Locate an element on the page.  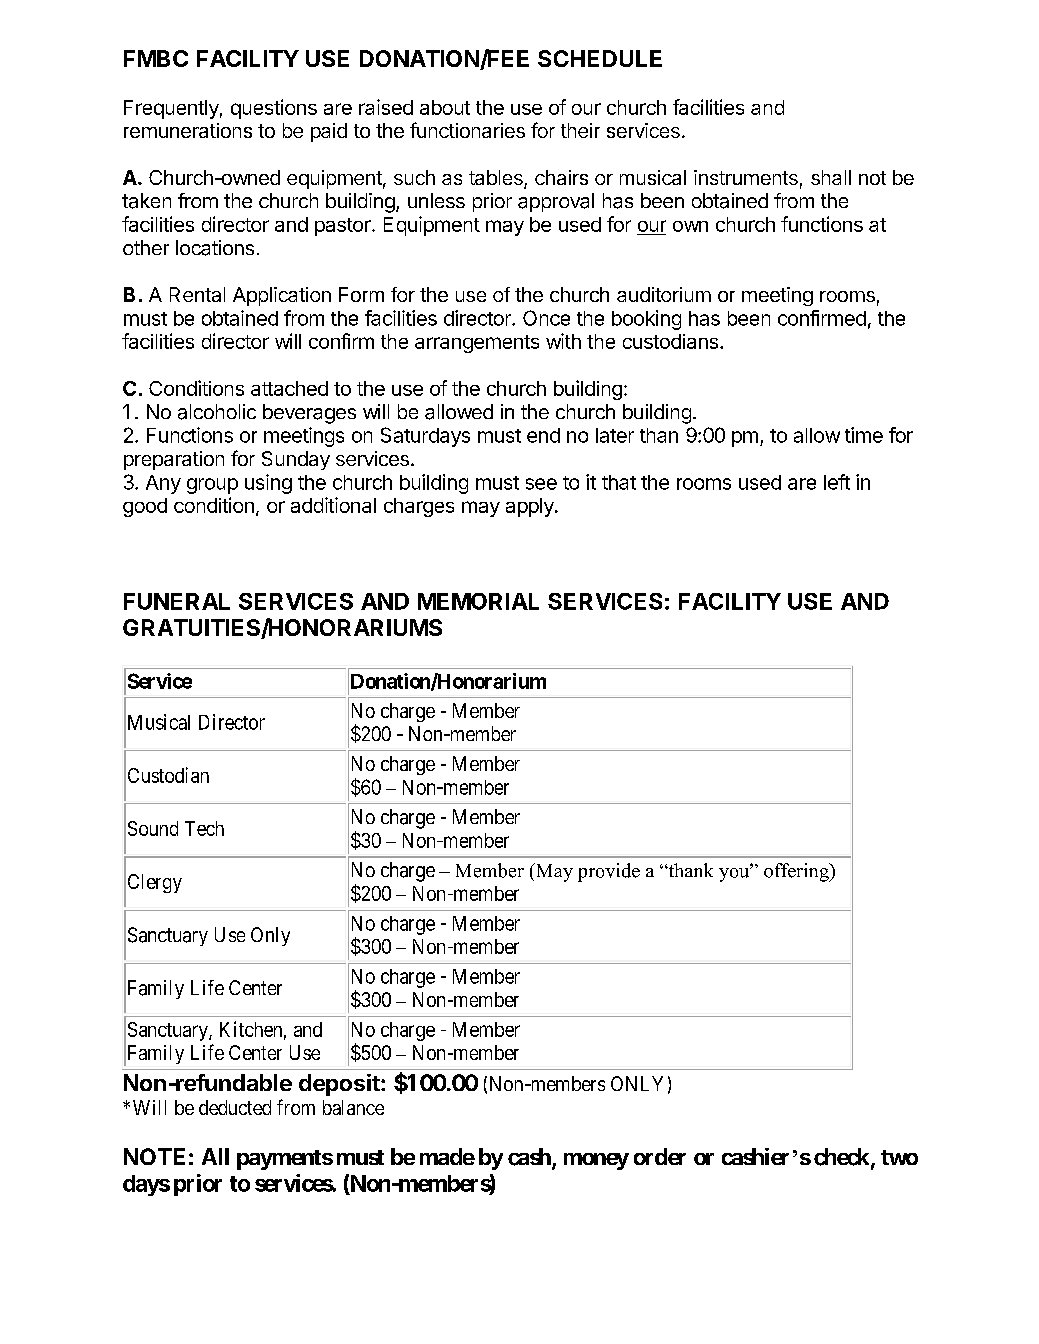
provide is located at coordinates (609, 872).
